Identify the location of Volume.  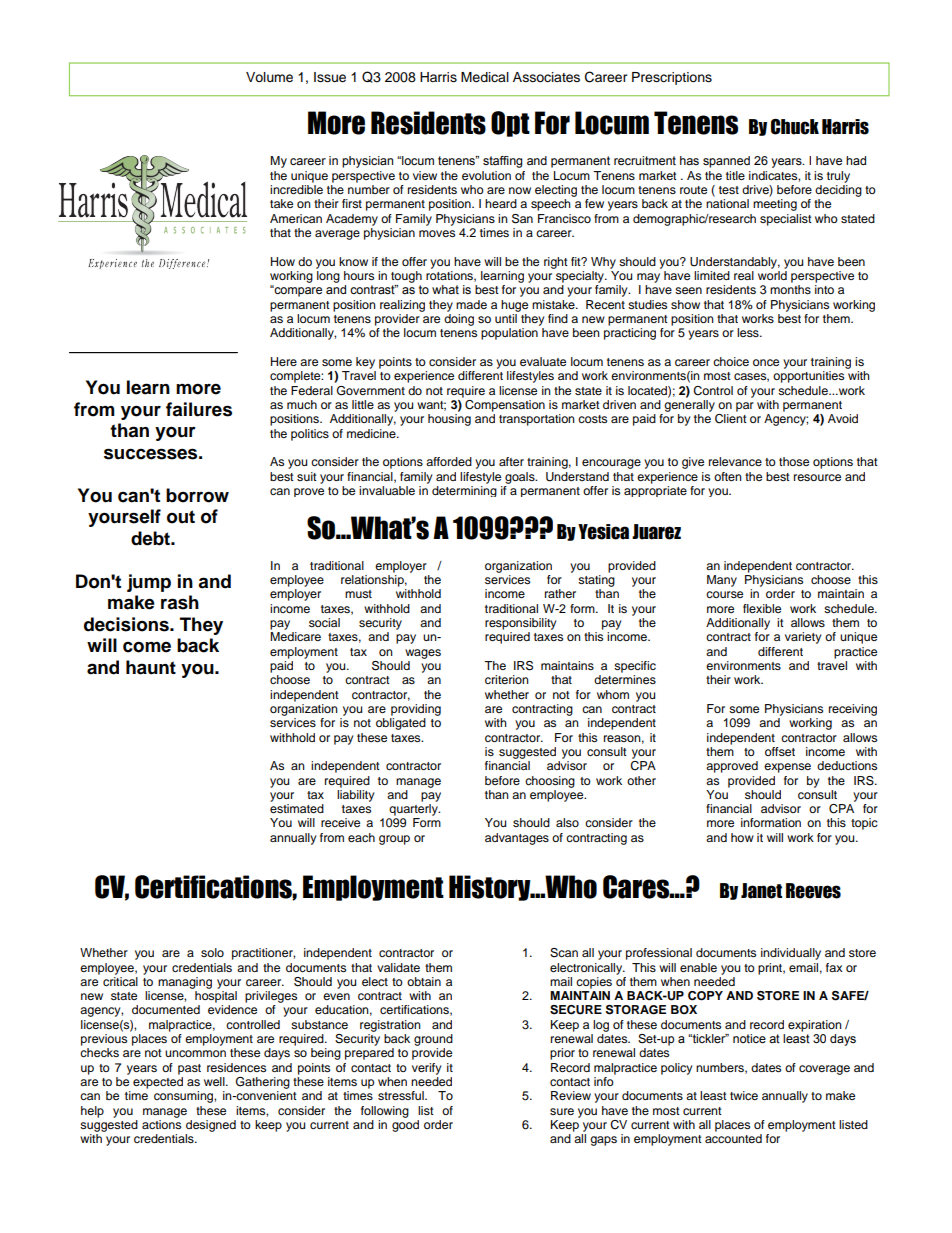
(269, 77).
